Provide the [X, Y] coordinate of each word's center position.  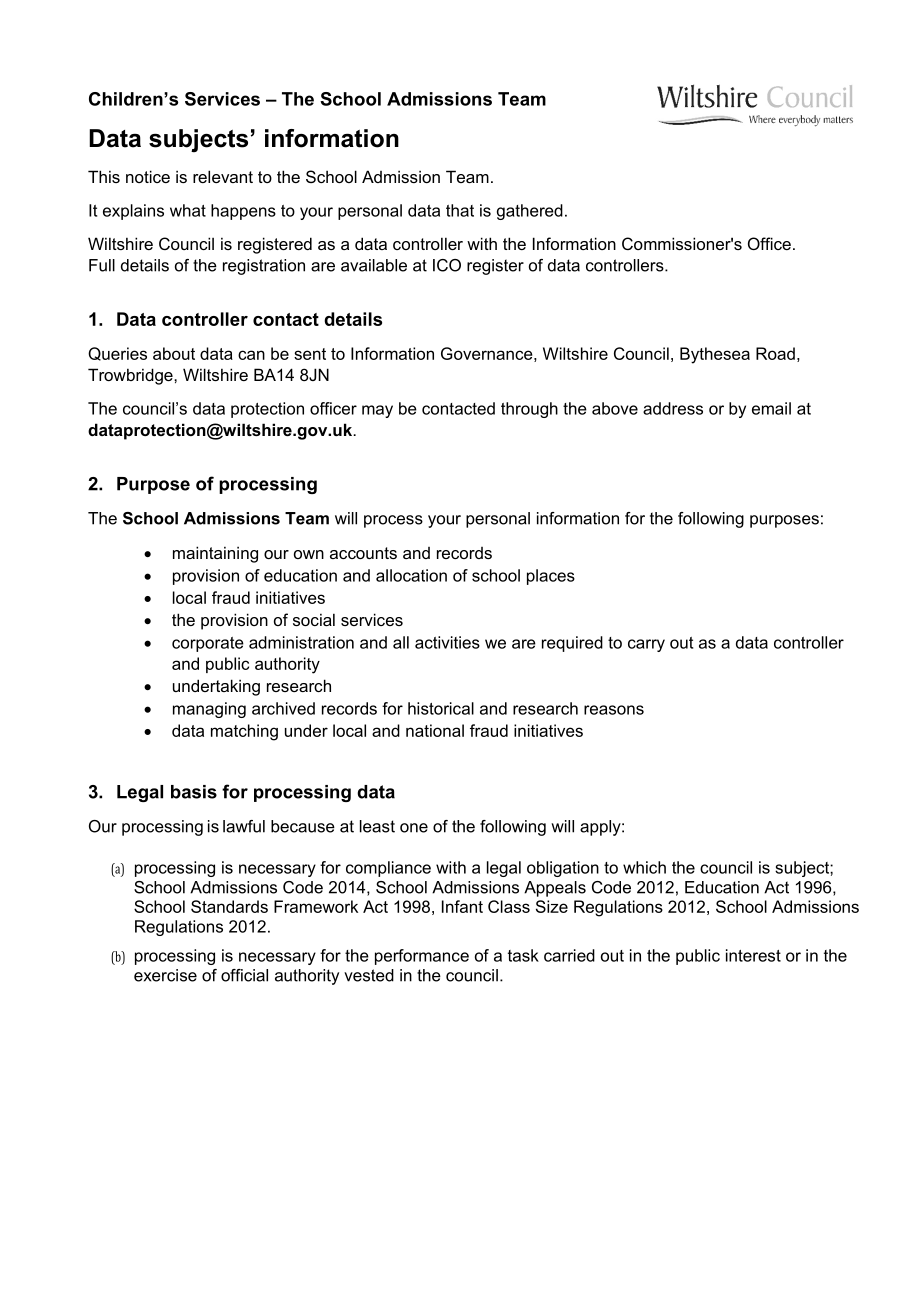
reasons [614, 710]
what [188, 210]
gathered [530, 212]
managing [209, 710]
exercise [165, 975]
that [460, 210]
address [673, 408]
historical [441, 708]
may [377, 411]
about [174, 353]
